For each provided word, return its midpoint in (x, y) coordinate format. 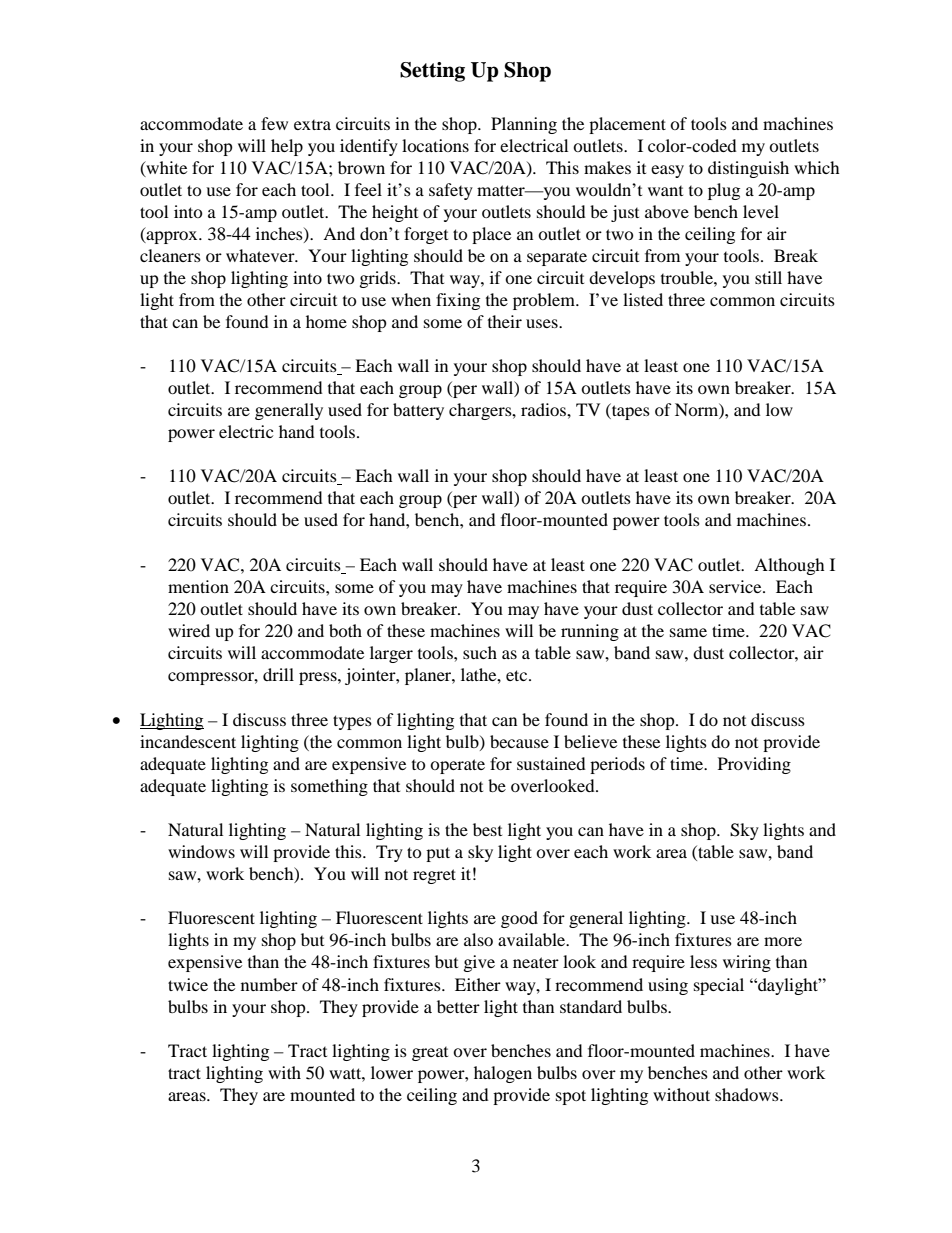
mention (198, 586)
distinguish (748, 169)
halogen (503, 1074)
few (274, 123)
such (480, 652)
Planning (524, 125)
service (736, 586)
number (269, 984)
